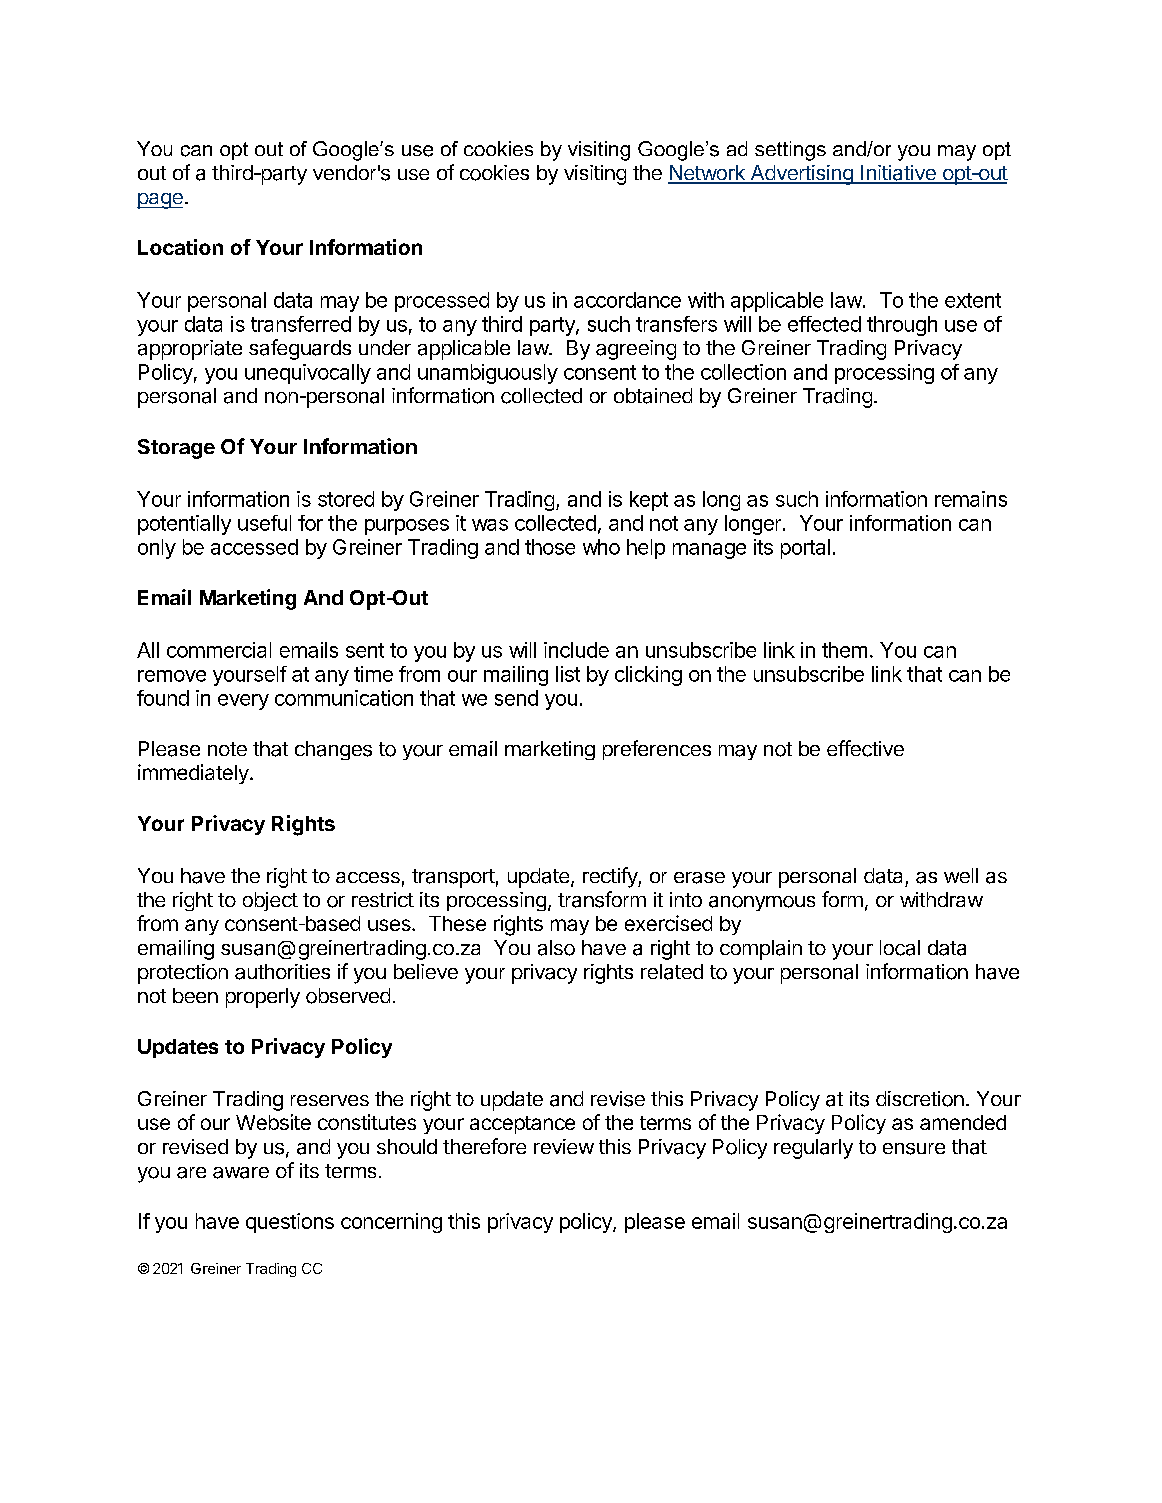  What do you see at coordinates (241, 1173) in the screenshot?
I see `aware` at bounding box center [241, 1173].
